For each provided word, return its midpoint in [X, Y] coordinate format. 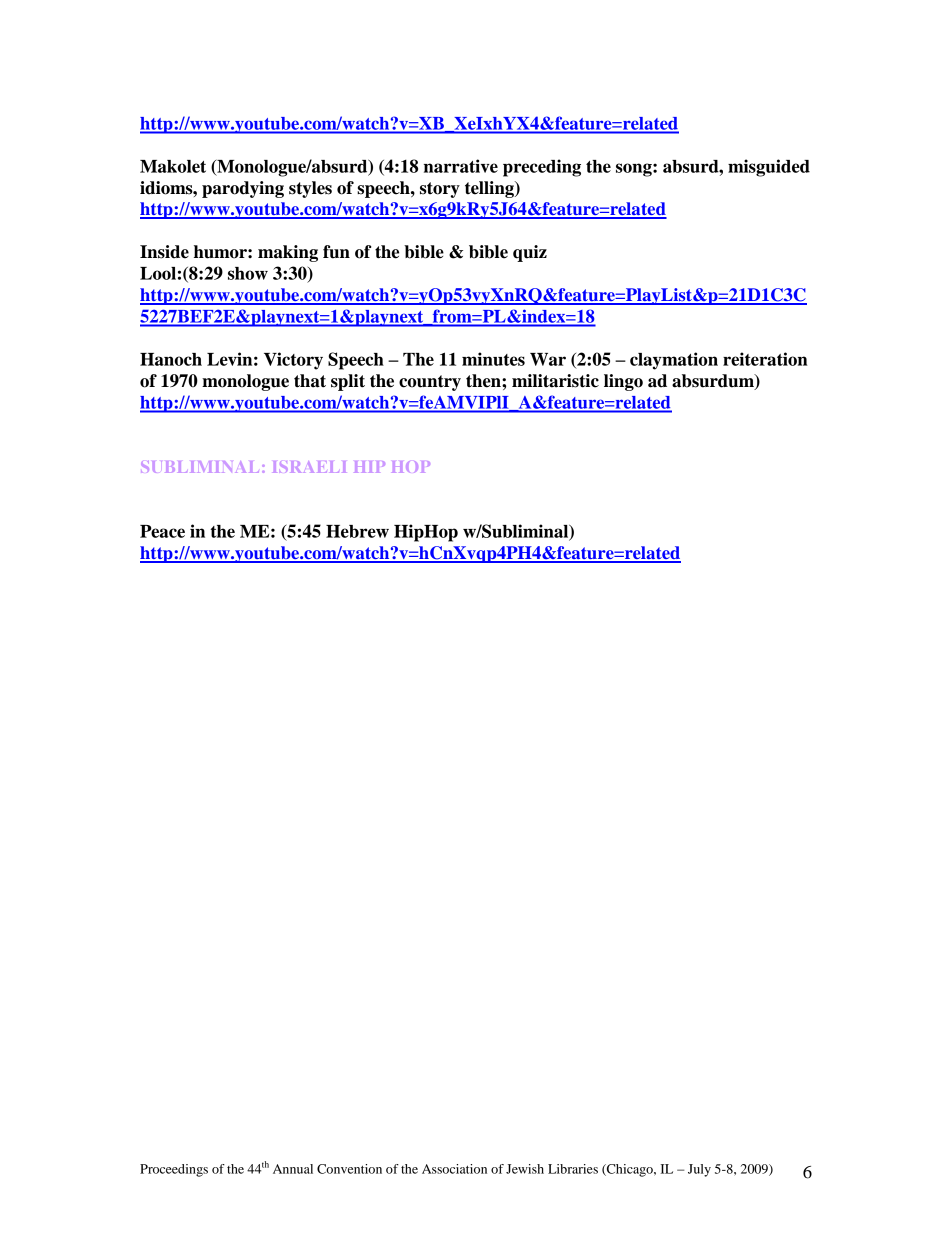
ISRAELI [309, 467]
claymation [674, 361]
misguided [769, 168]
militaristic [555, 381]
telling [490, 189]
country [430, 383]
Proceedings [174, 1170]
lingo [623, 382]
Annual [293, 1169]
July [699, 1170]
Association [454, 1169]
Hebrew [357, 531]
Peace [162, 531]
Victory [293, 361]
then [484, 381]
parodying [243, 189]
